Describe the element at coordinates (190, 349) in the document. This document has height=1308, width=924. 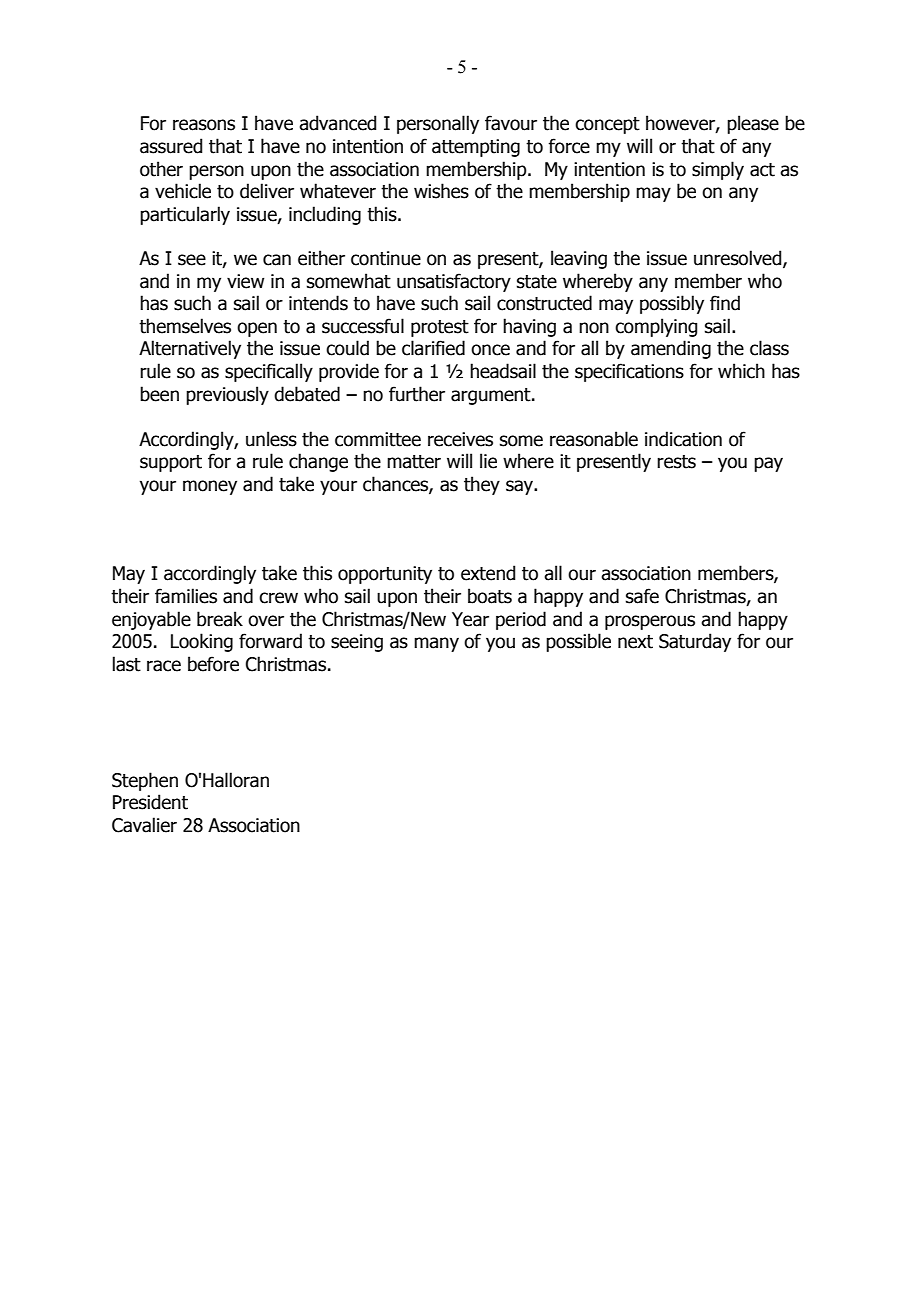
I see `Alternatively` at that location.
